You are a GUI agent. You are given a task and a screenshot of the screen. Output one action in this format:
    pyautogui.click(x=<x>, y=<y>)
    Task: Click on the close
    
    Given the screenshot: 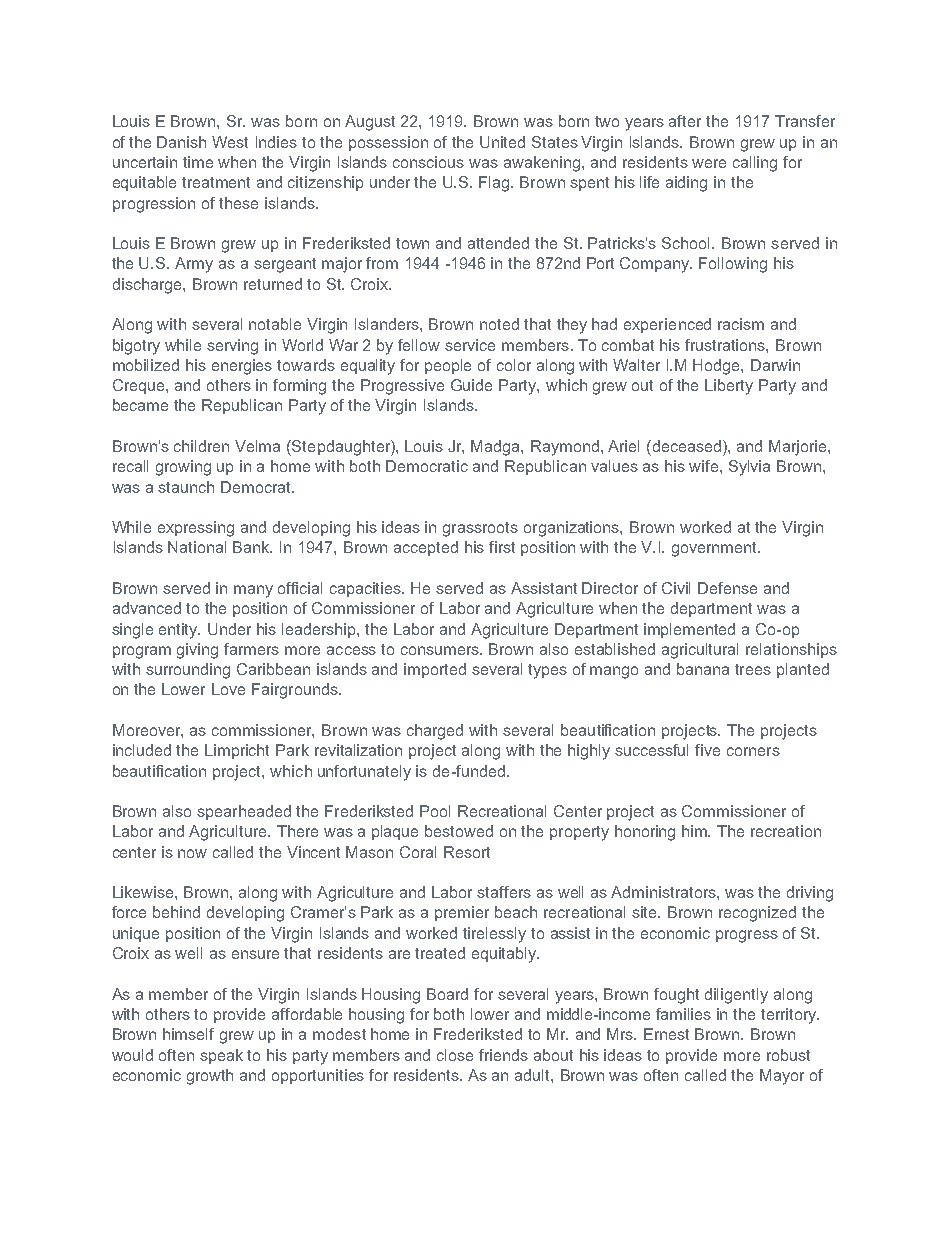 What is the action you would take?
    pyautogui.click(x=455, y=1055)
